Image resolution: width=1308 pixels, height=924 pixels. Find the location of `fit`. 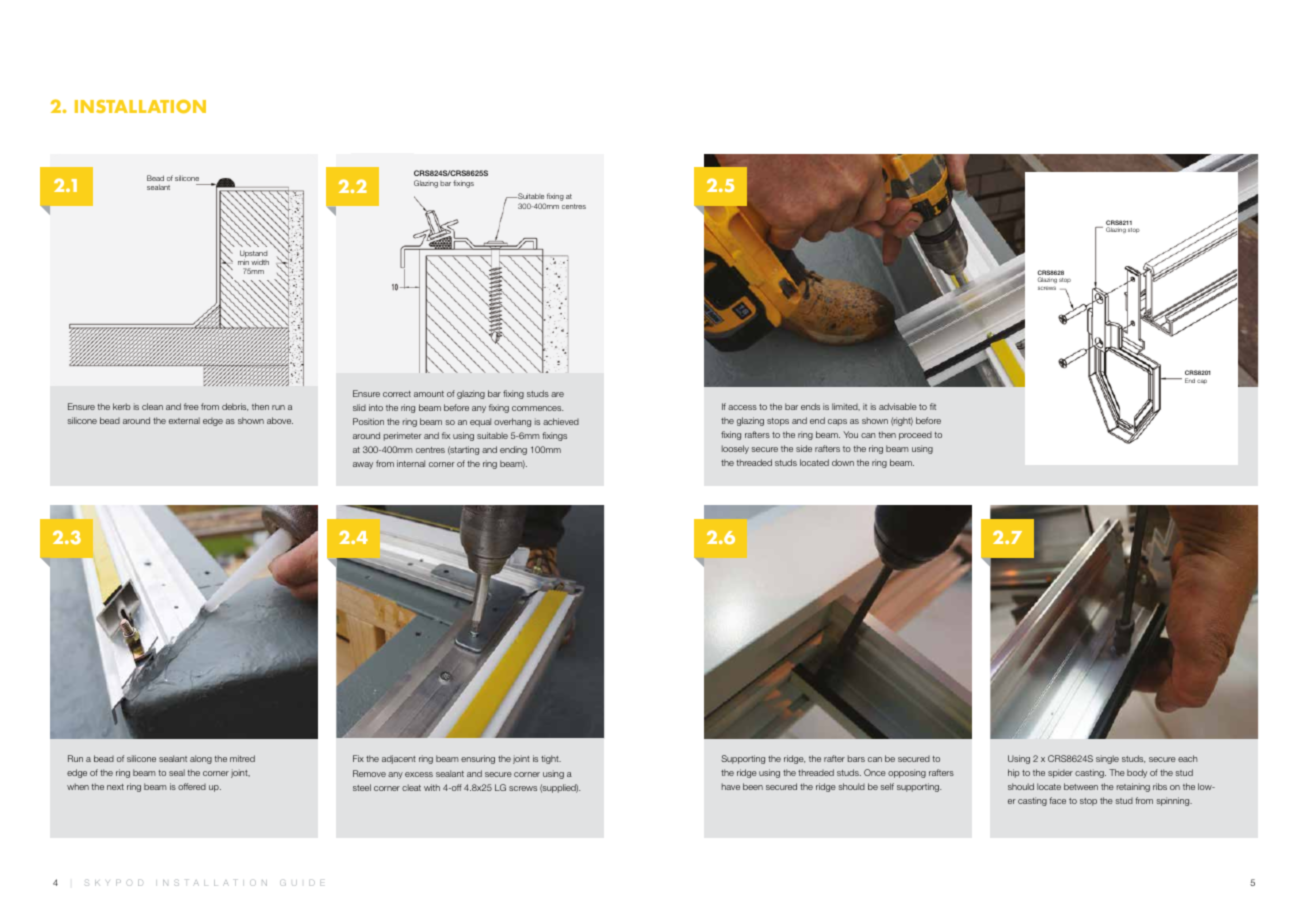

fit is located at coordinates (933, 406).
